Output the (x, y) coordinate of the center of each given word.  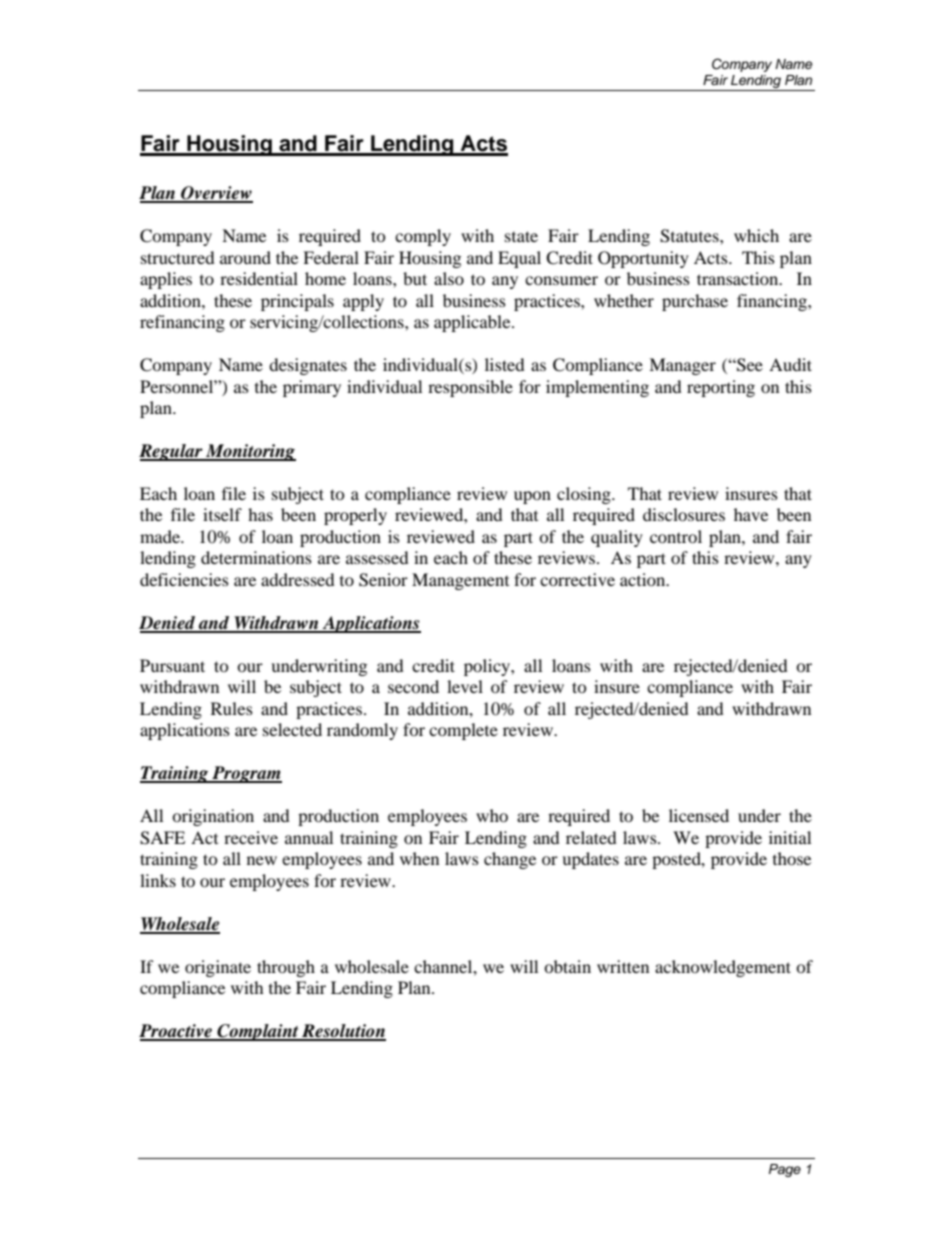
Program (246, 774)
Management (460, 581)
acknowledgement (723, 968)
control (676, 536)
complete (463, 731)
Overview (216, 194)
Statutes (690, 236)
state (521, 236)
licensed (699, 815)
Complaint (258, 1032)
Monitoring (250, 452)
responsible (470, 388)
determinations (256, 557)
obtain (567, 966)
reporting (721, 388)
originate (218, 968)
